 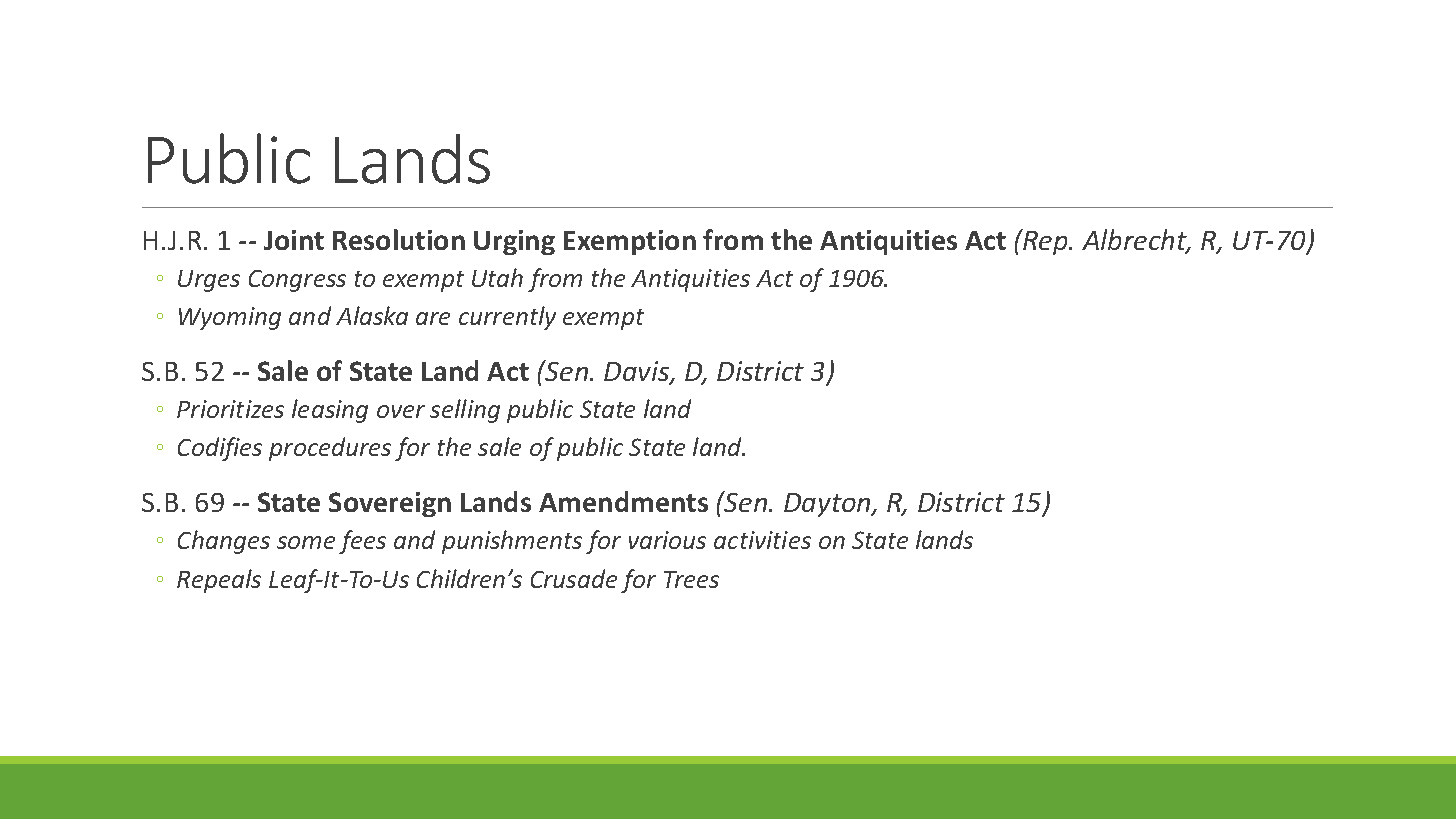 What do you see at coordinates (330, 411) in the screenshot?
I see `leasing` at bounding box center [330, 411].
